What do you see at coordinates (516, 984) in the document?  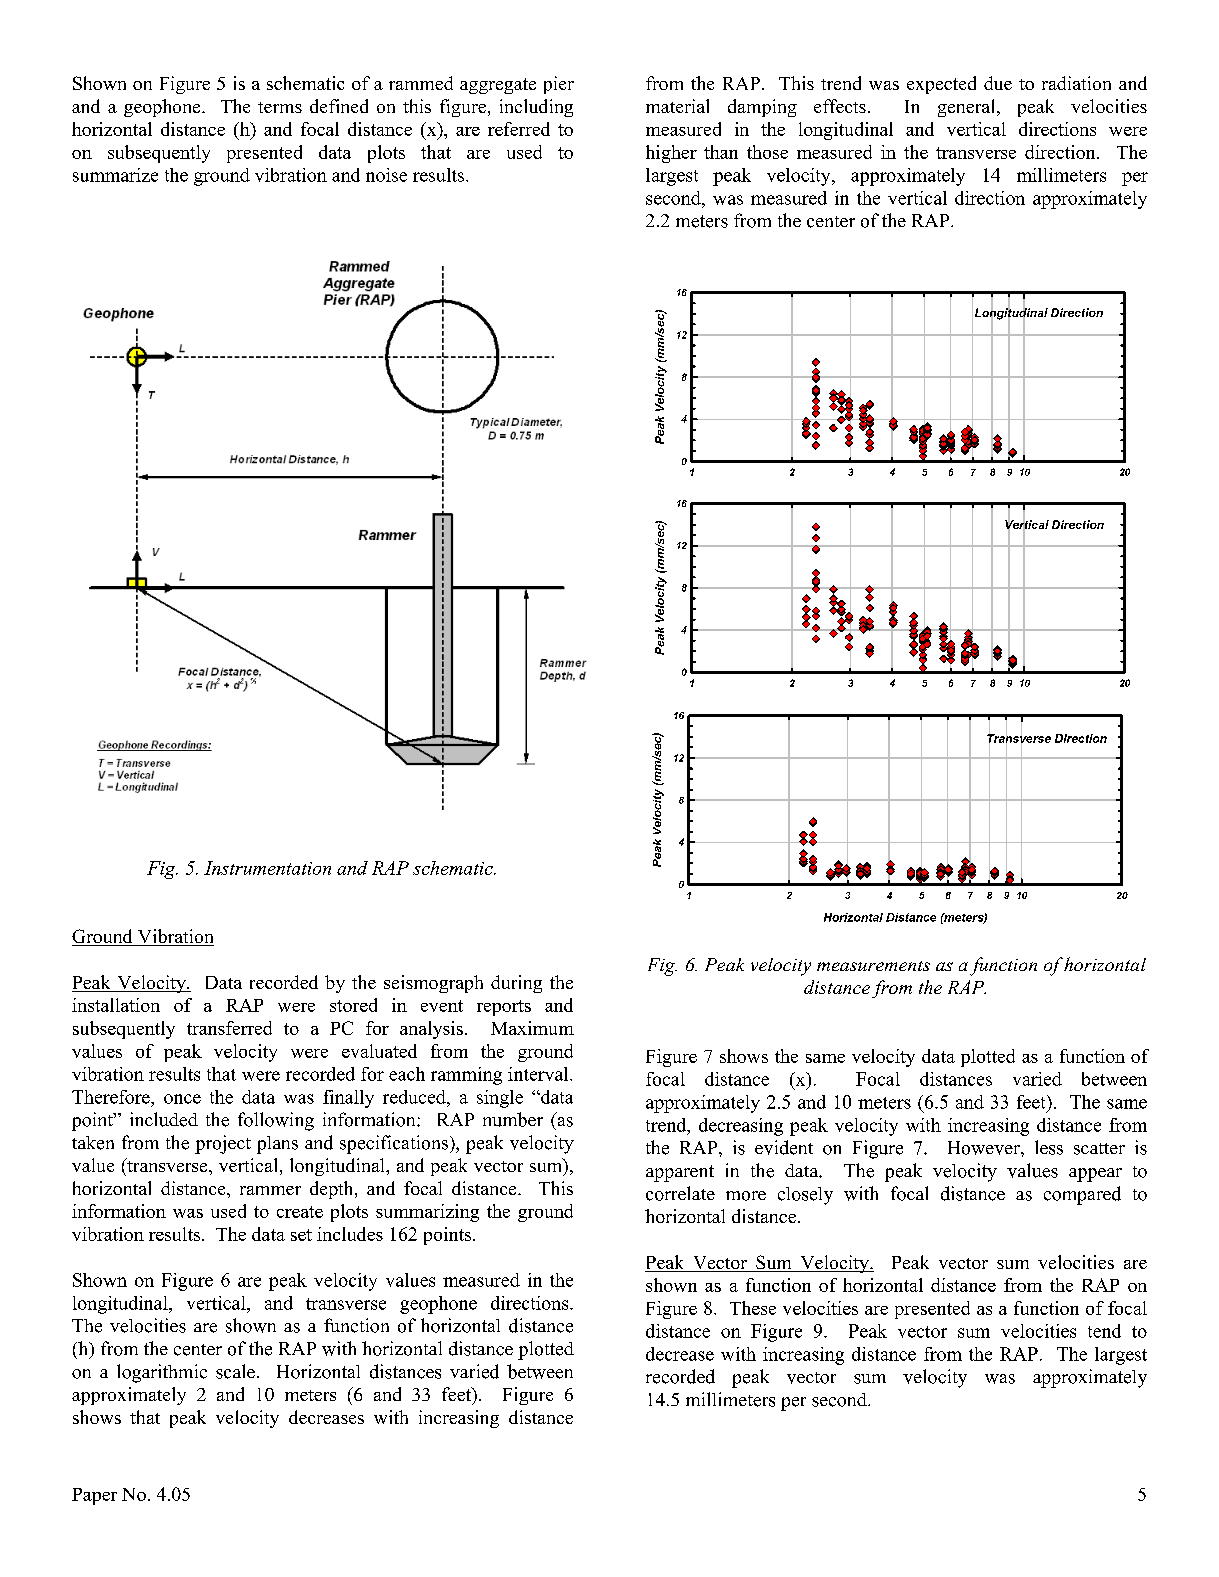 I see `during` at bounding box center [516, 984].
